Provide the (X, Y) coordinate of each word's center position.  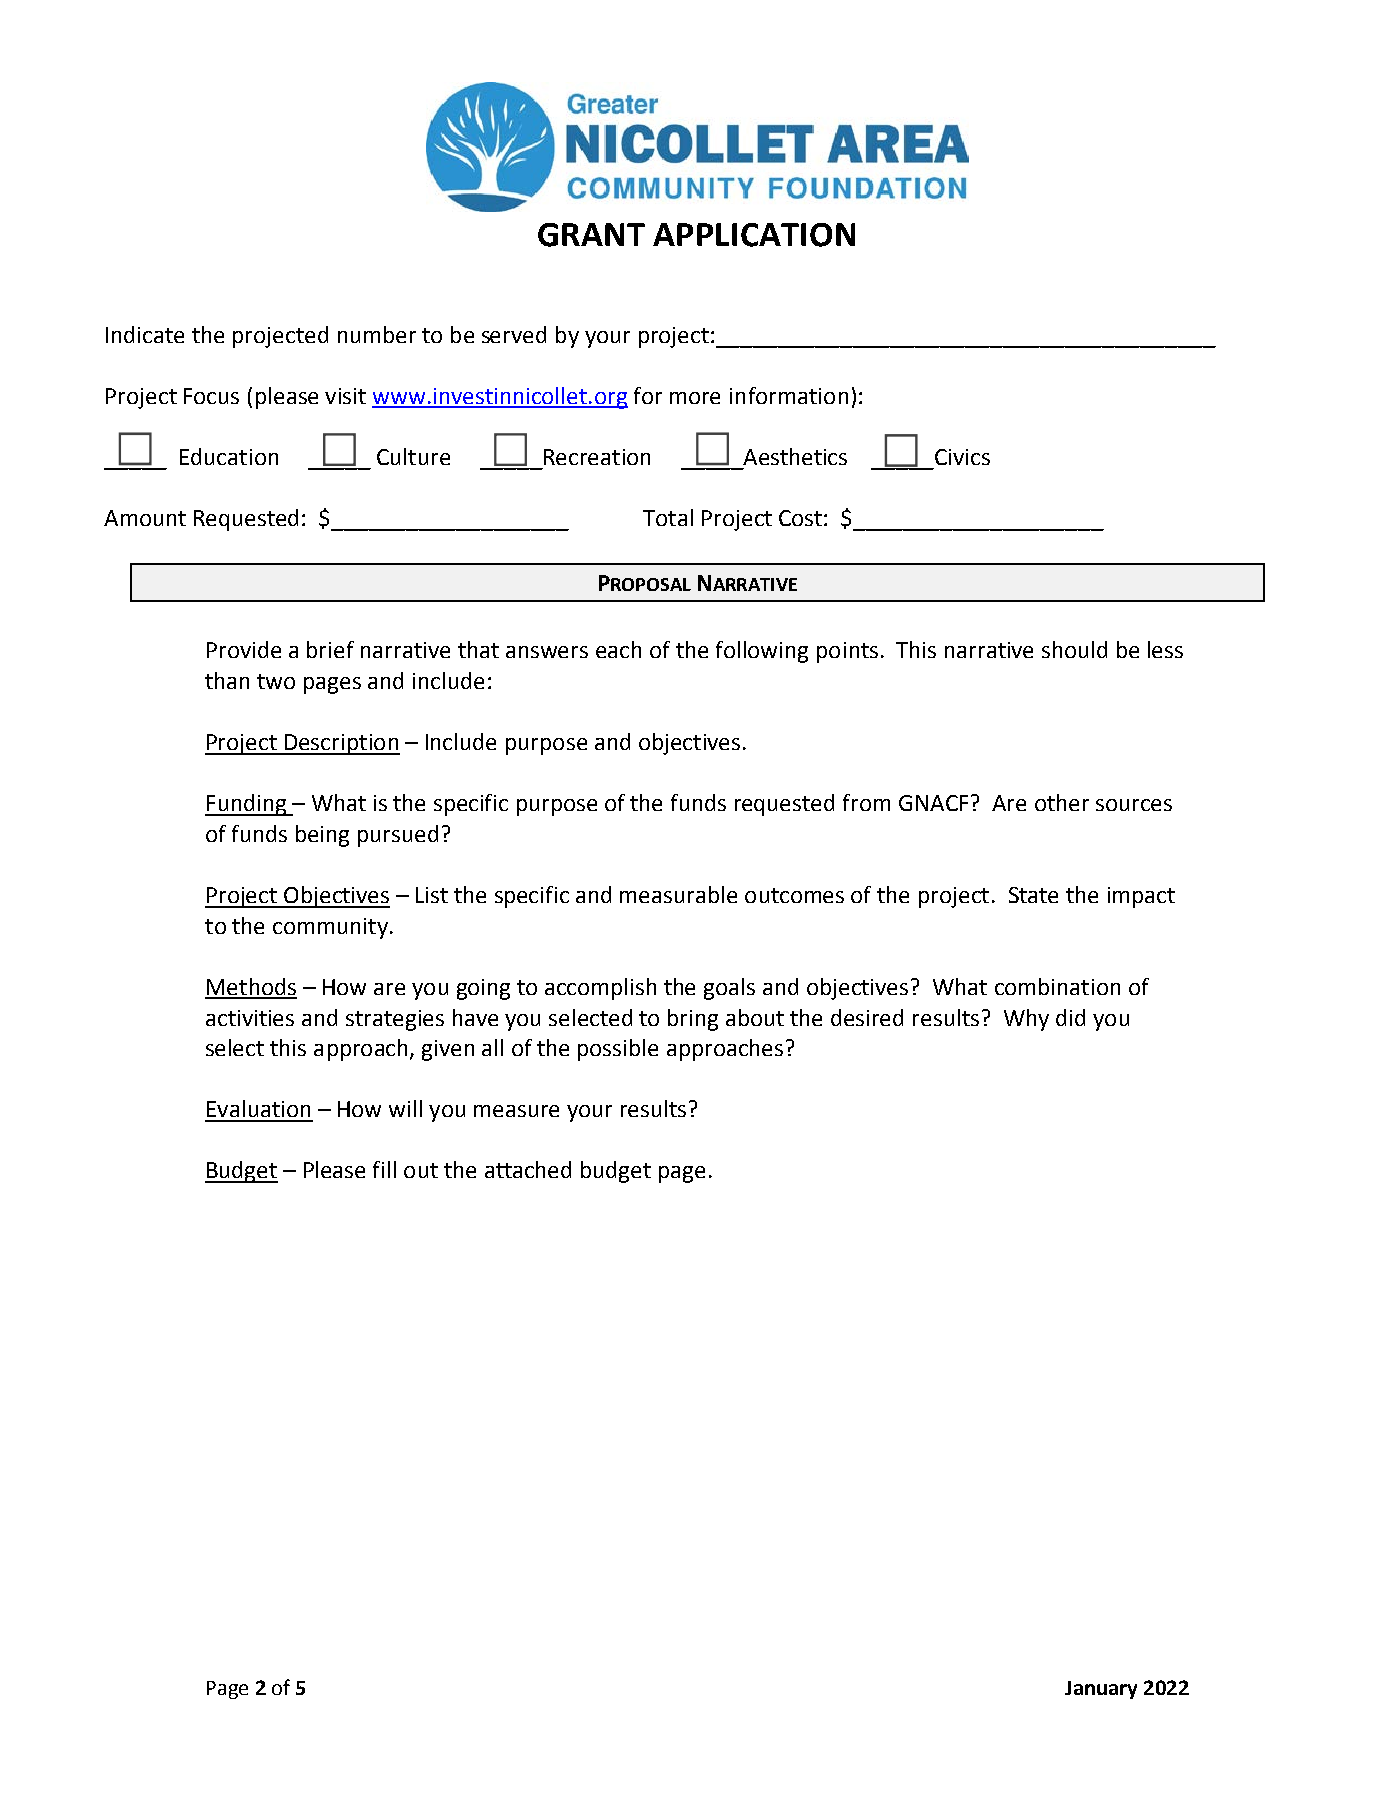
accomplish (600, 989)
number (377, 334)
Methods (251, 988)
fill (384, 1169)
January (1101, 1690)
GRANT (591, 235)
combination (1057, 986)
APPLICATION (754, 235)
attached (528, 1169)
